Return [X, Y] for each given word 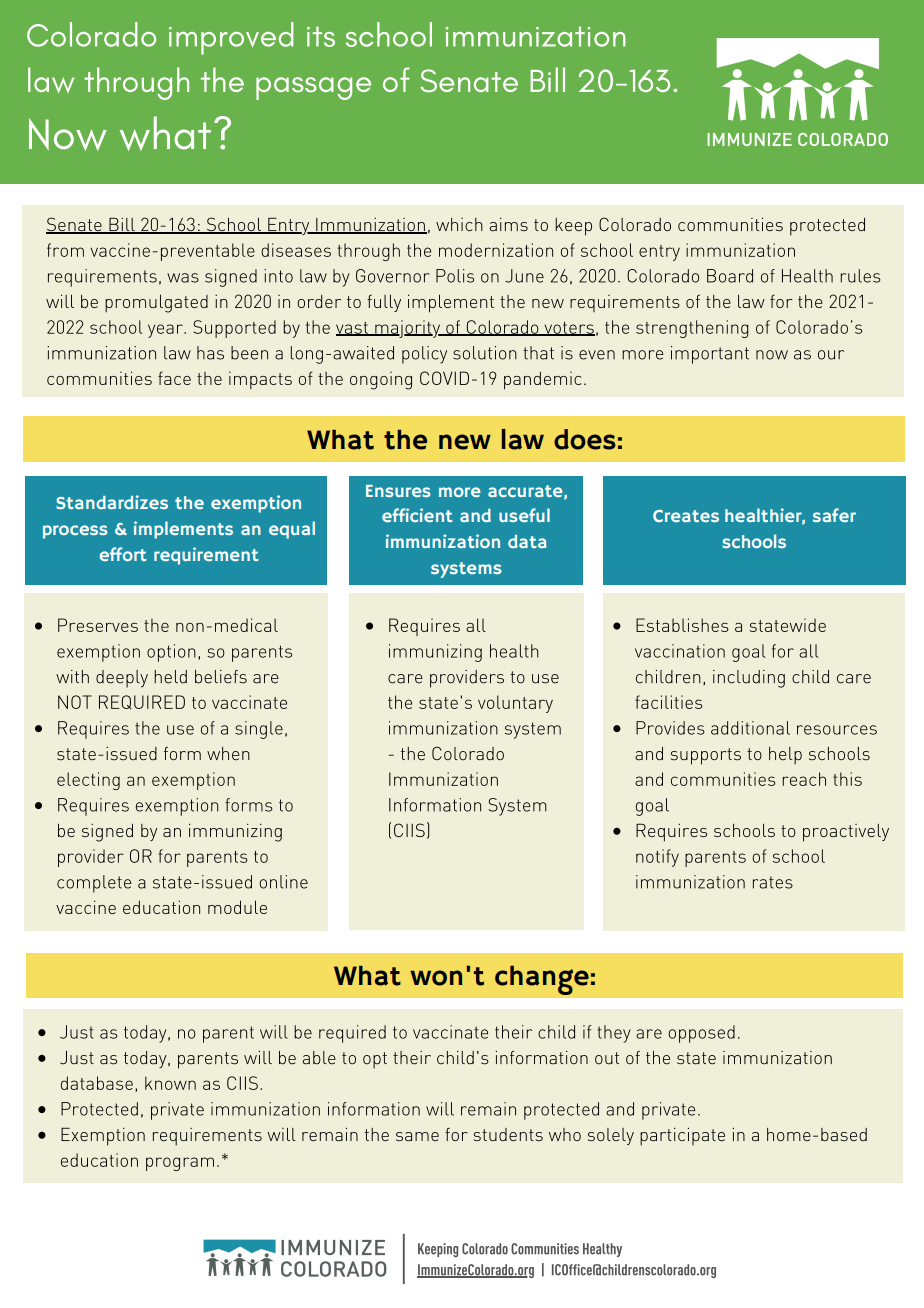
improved [231, 38]
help [785, 756]
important [710, 355]
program [180, 1164]
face [174, 378]
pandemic [543, 380]
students [508, 1134]
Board [730, 276]
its [321, 36]
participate [682, 1136]
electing [88, 781]
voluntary [515, 704]
